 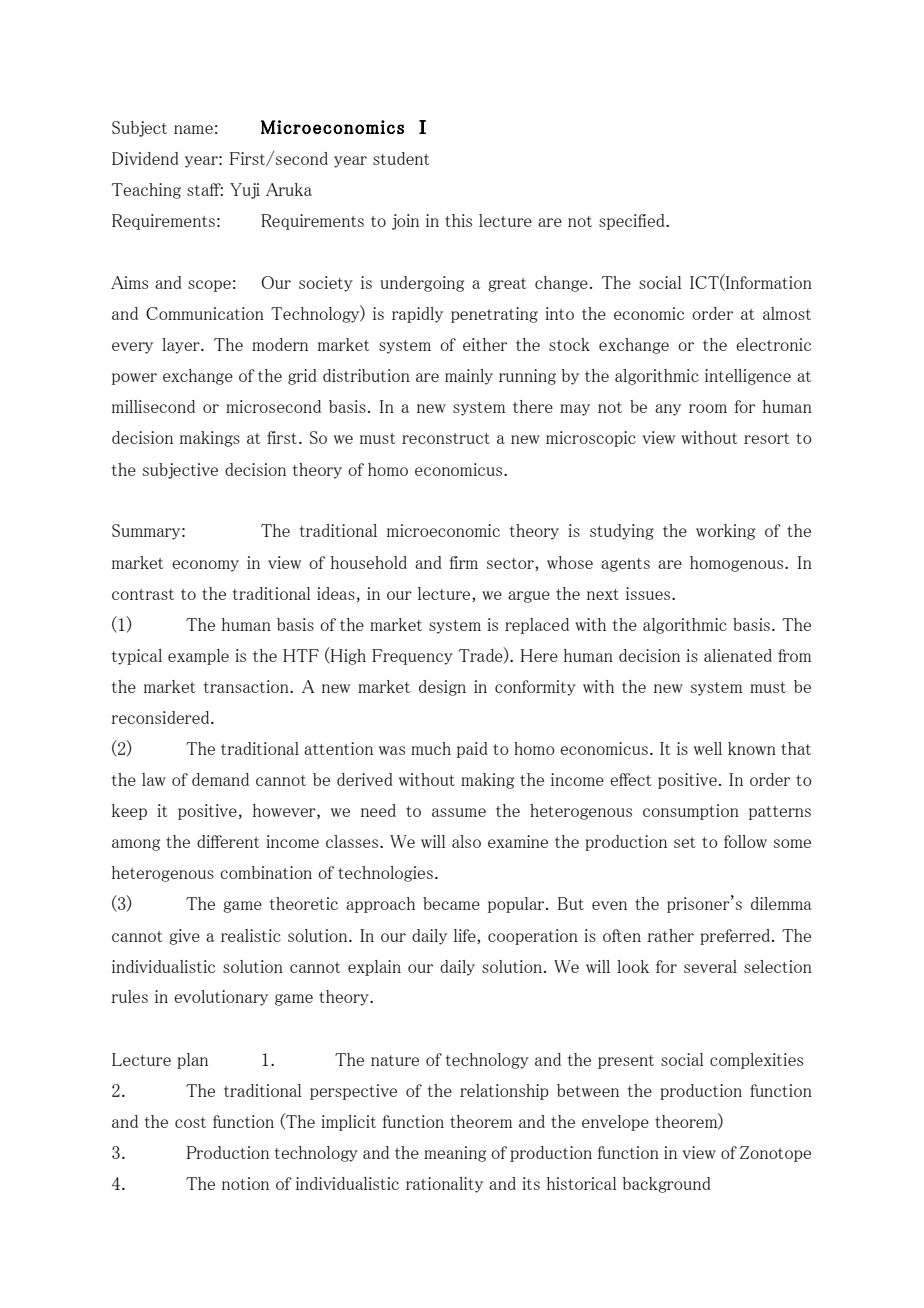 I want to click on several, so click(x=710, y=966).
